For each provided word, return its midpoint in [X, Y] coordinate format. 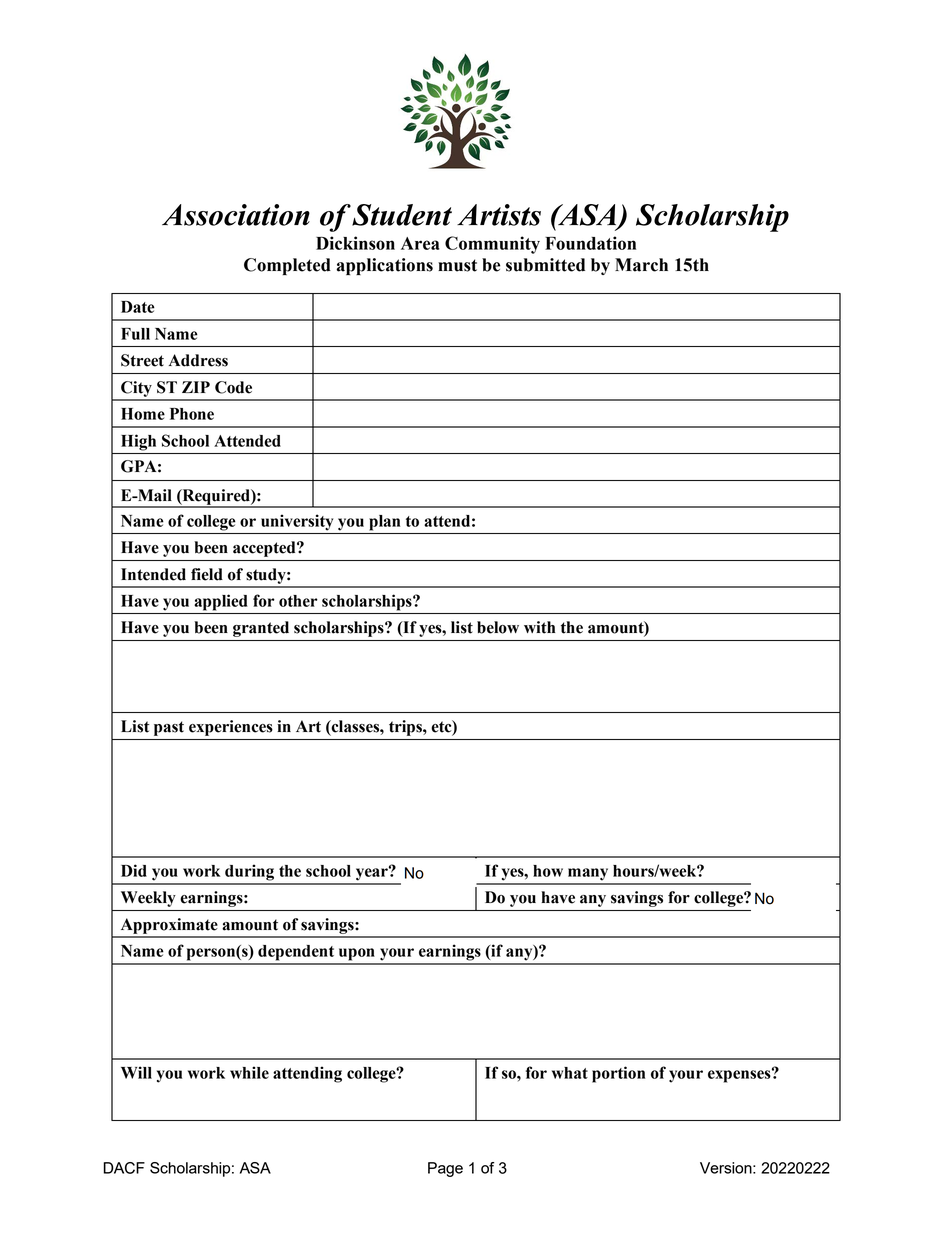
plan [384, 523]
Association [236, 215]
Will [136, 1072]
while [249, 1072]
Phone [192, 414]
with [539, 627]
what [570, 1073]
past [169, 728]
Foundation [590, 243]
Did [134, 870]
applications [384, 266]
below [498, 627]
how [548, 871]
